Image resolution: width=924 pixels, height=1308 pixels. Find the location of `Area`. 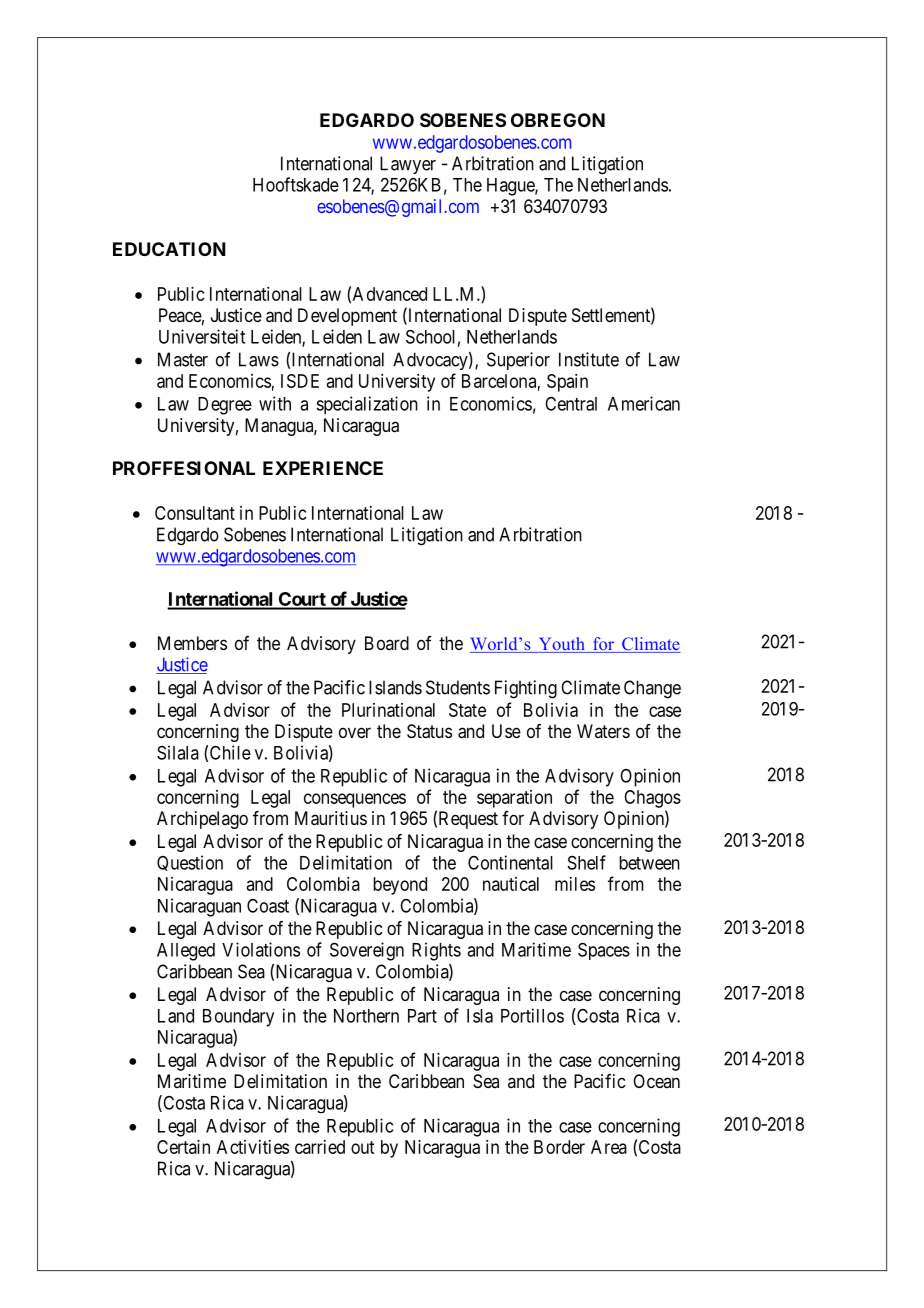

Area is located at coordinates (609, 1147).
